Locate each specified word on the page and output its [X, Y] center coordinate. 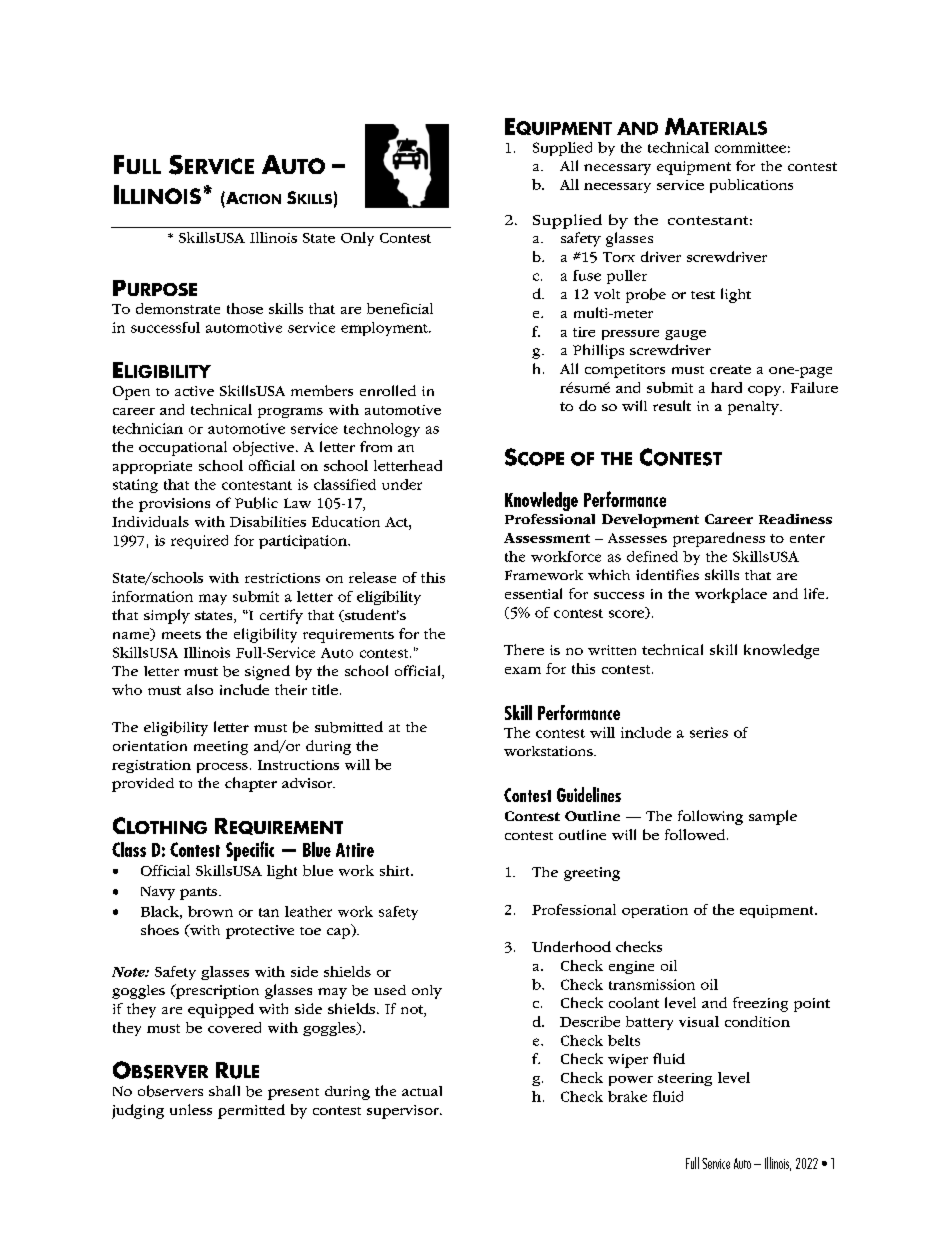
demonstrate [178, 308]
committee [750, 147]
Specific [250, 851]
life [815, 593]
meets [181, 635]
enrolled [388, 390]
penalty [754, 408]
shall [224, 1090]
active [194, 391]
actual [422, 1091]
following [710, 817]
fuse [587, 275]
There [524, 649]
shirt [396, 870]
